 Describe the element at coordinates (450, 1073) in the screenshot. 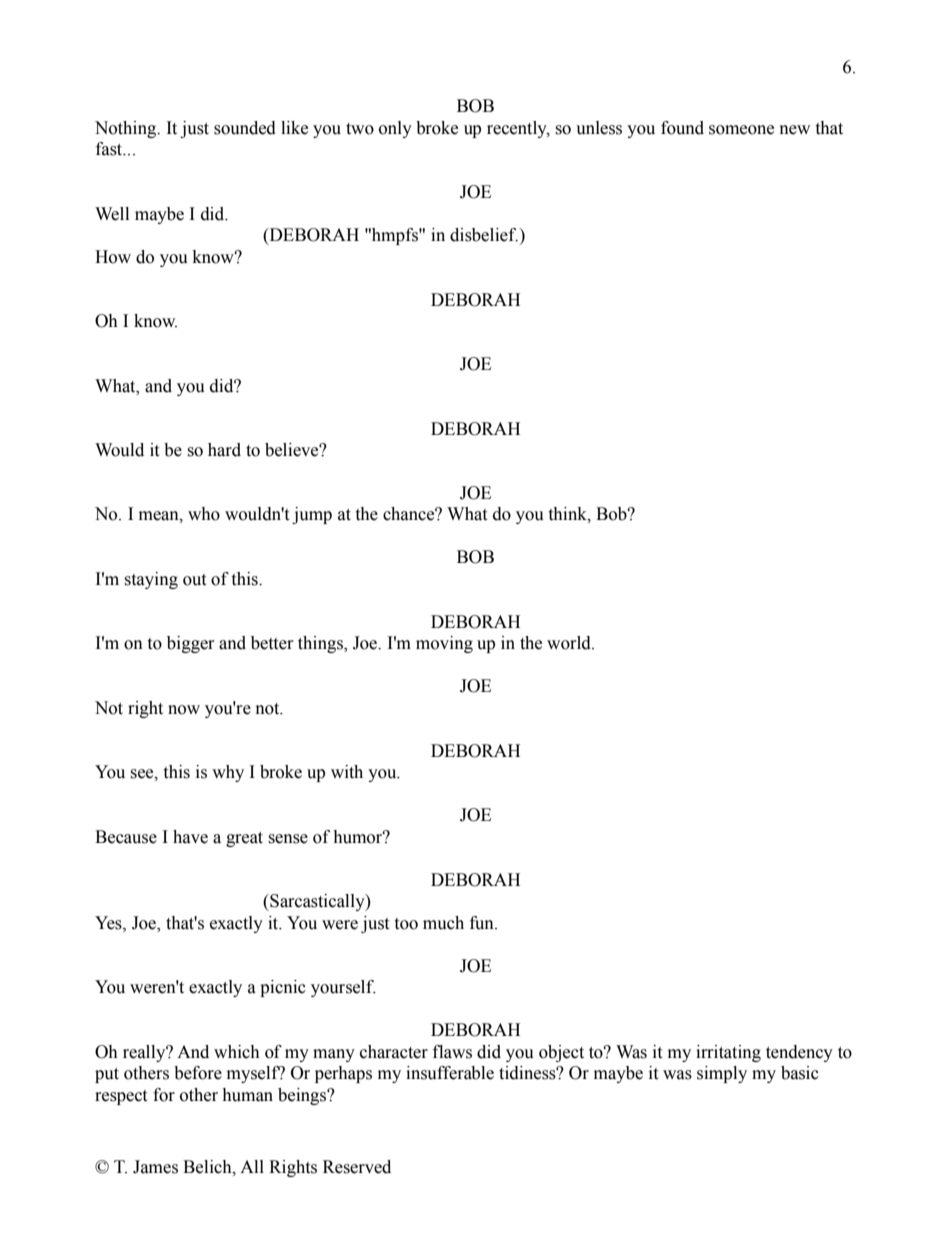

I see `insufferable` at that location.
